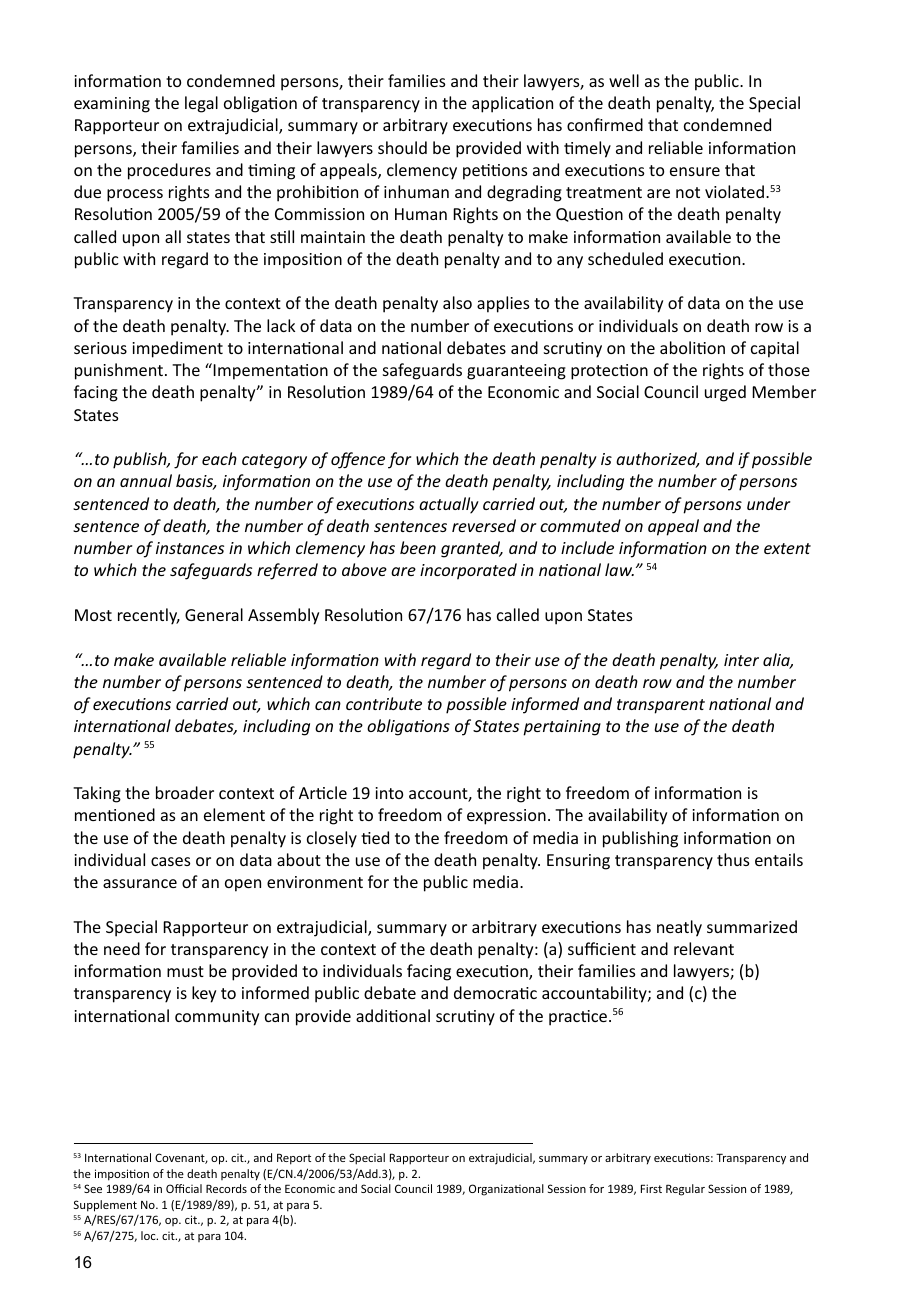 The image size is (924, 1314). Describe the element at coordinates (725, 393) in the screenshot. I see `urged` at that location.
